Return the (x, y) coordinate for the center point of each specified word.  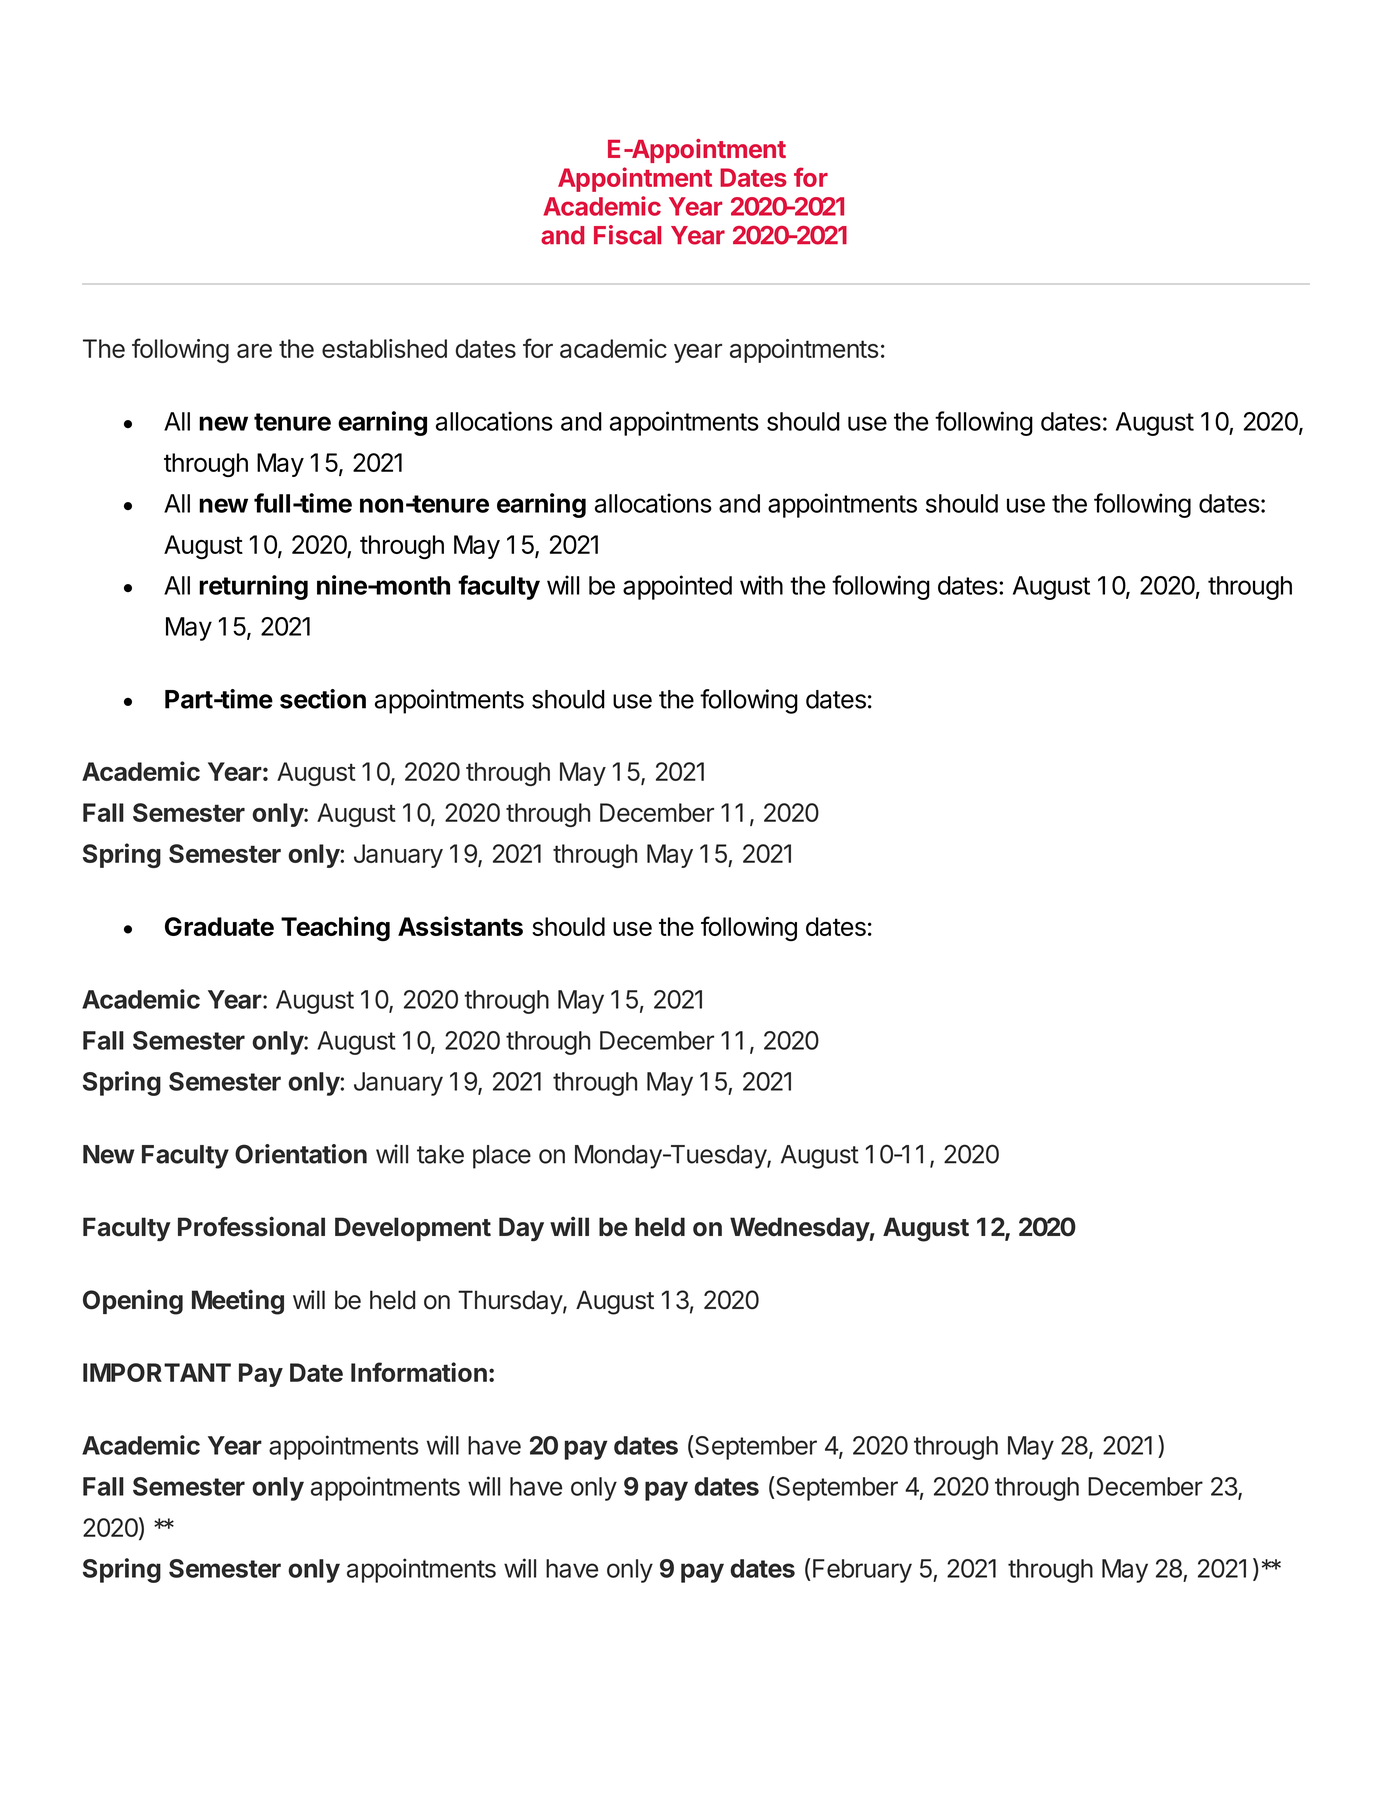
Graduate (219, 926)
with (761, 585)
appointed (677, 587)
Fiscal (627, 235)
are (254, 351)
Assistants (460, 926)
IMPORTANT (157, 1372)
